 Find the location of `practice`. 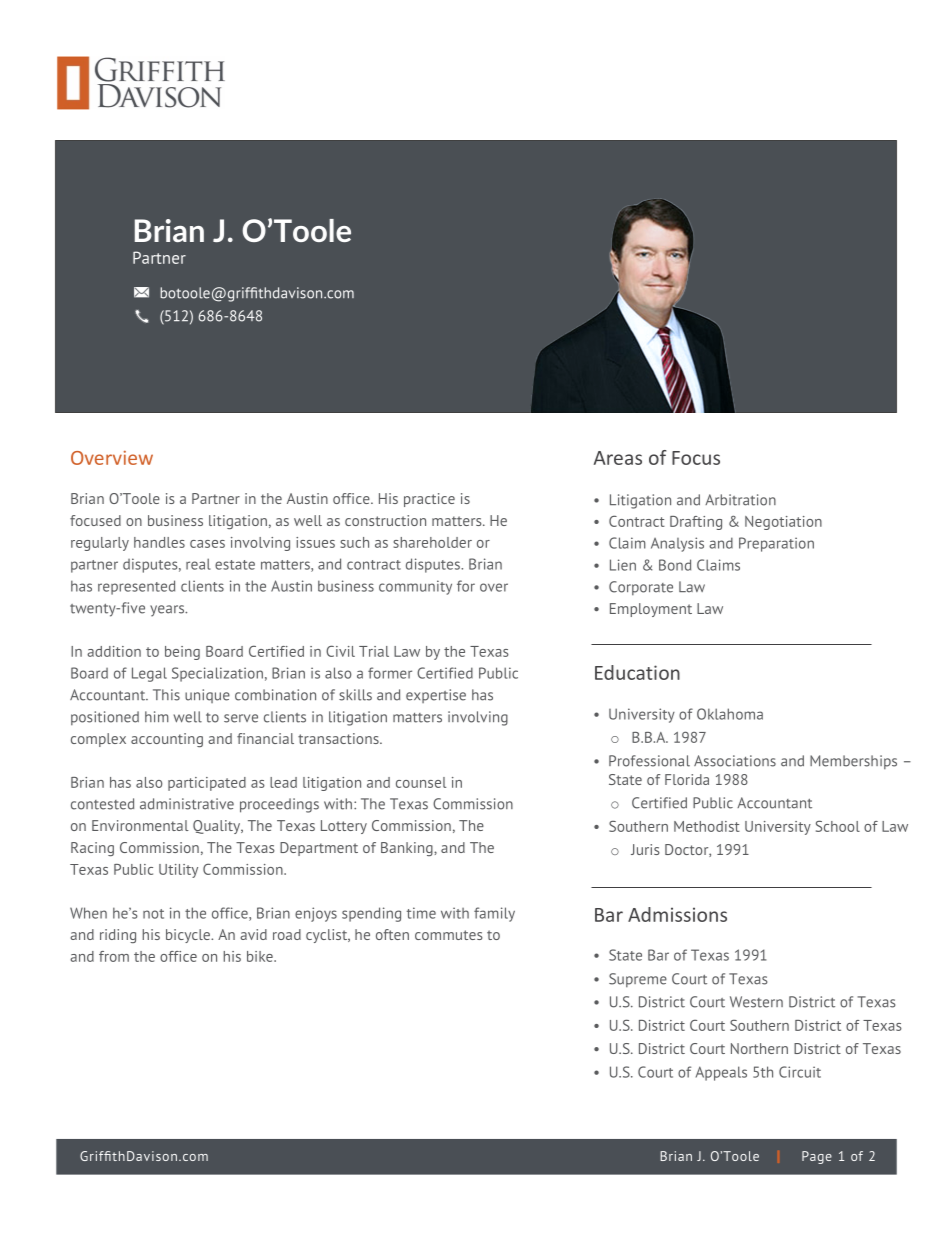

practice is located at coordinates (429, 500).
